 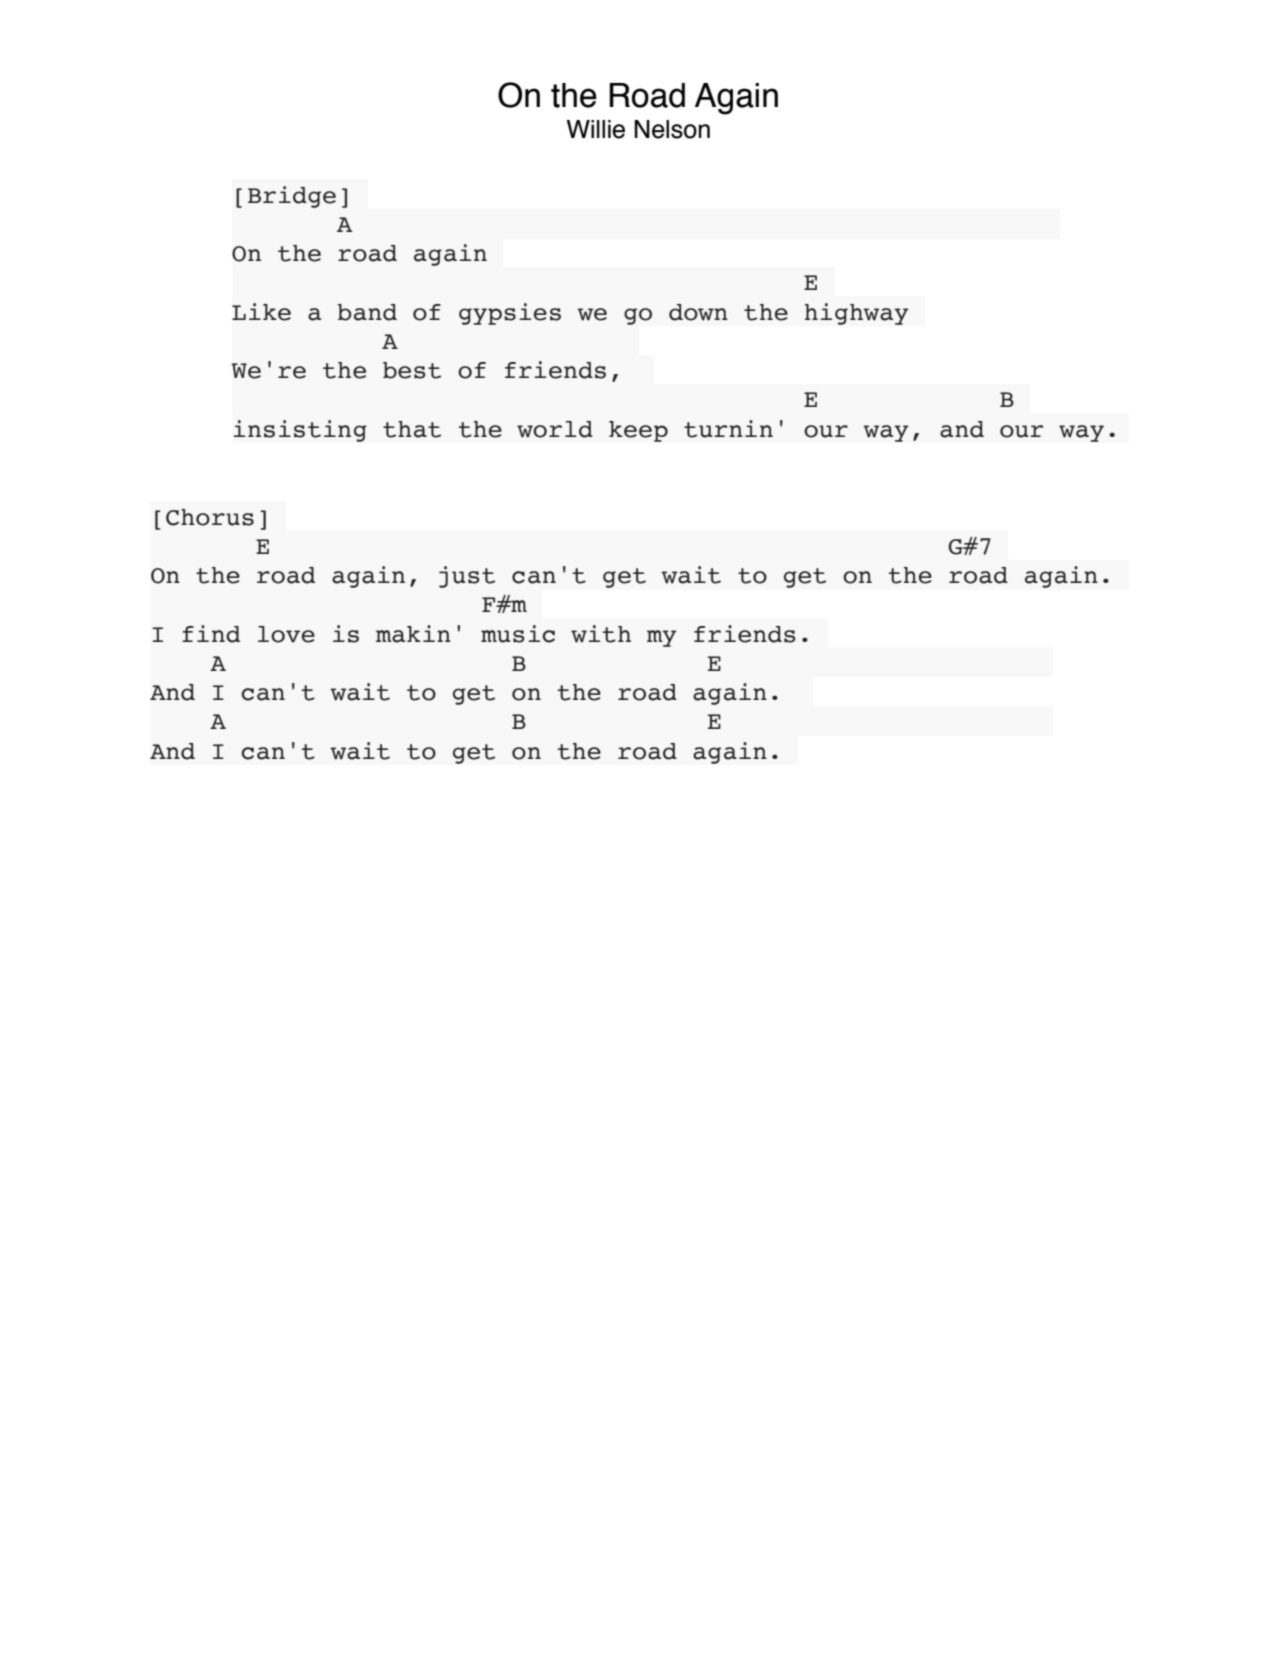 I want to click on highway, so click(x=857, y=314).
